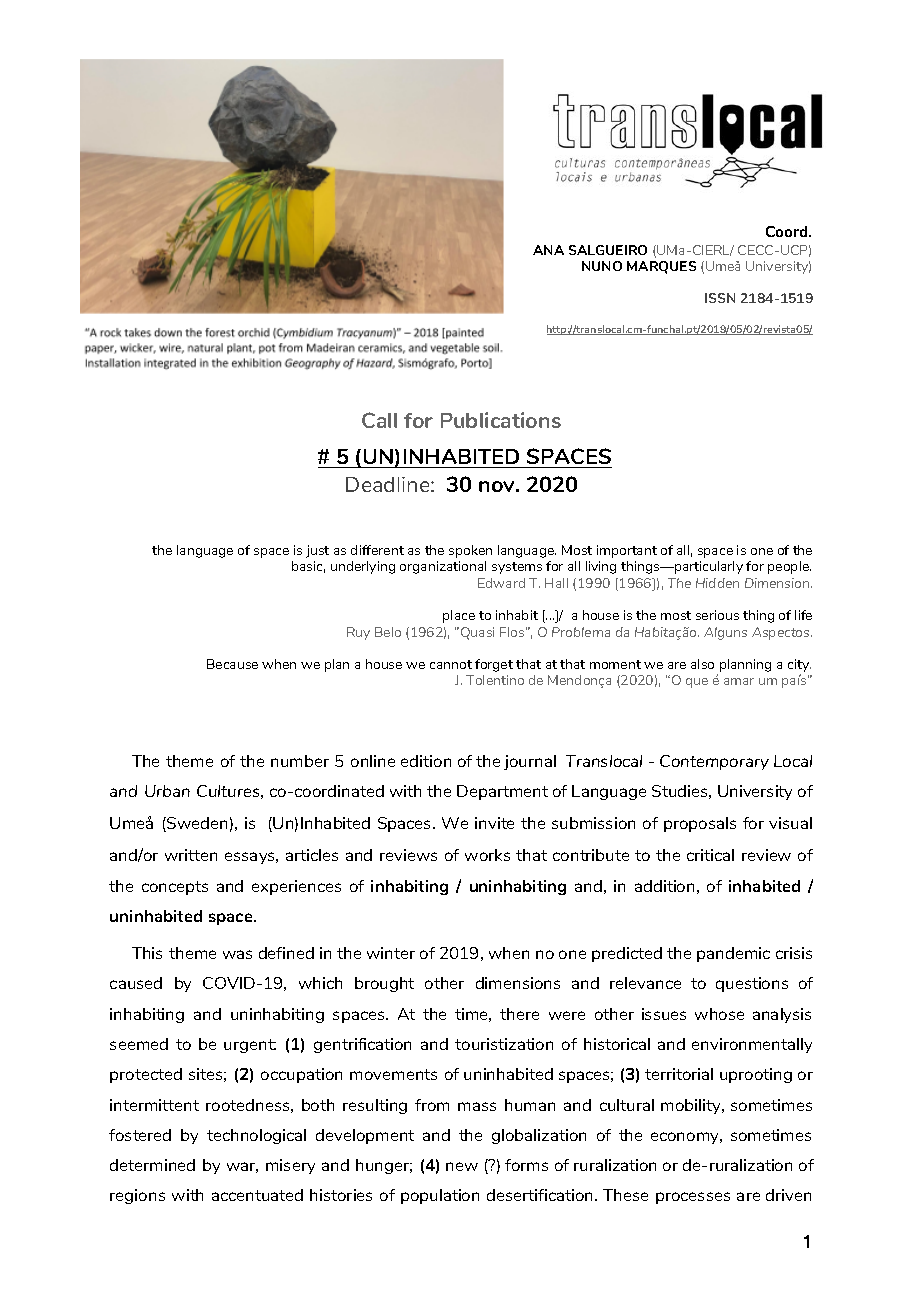  I want to click on Contemporary, so click(714, 762).
